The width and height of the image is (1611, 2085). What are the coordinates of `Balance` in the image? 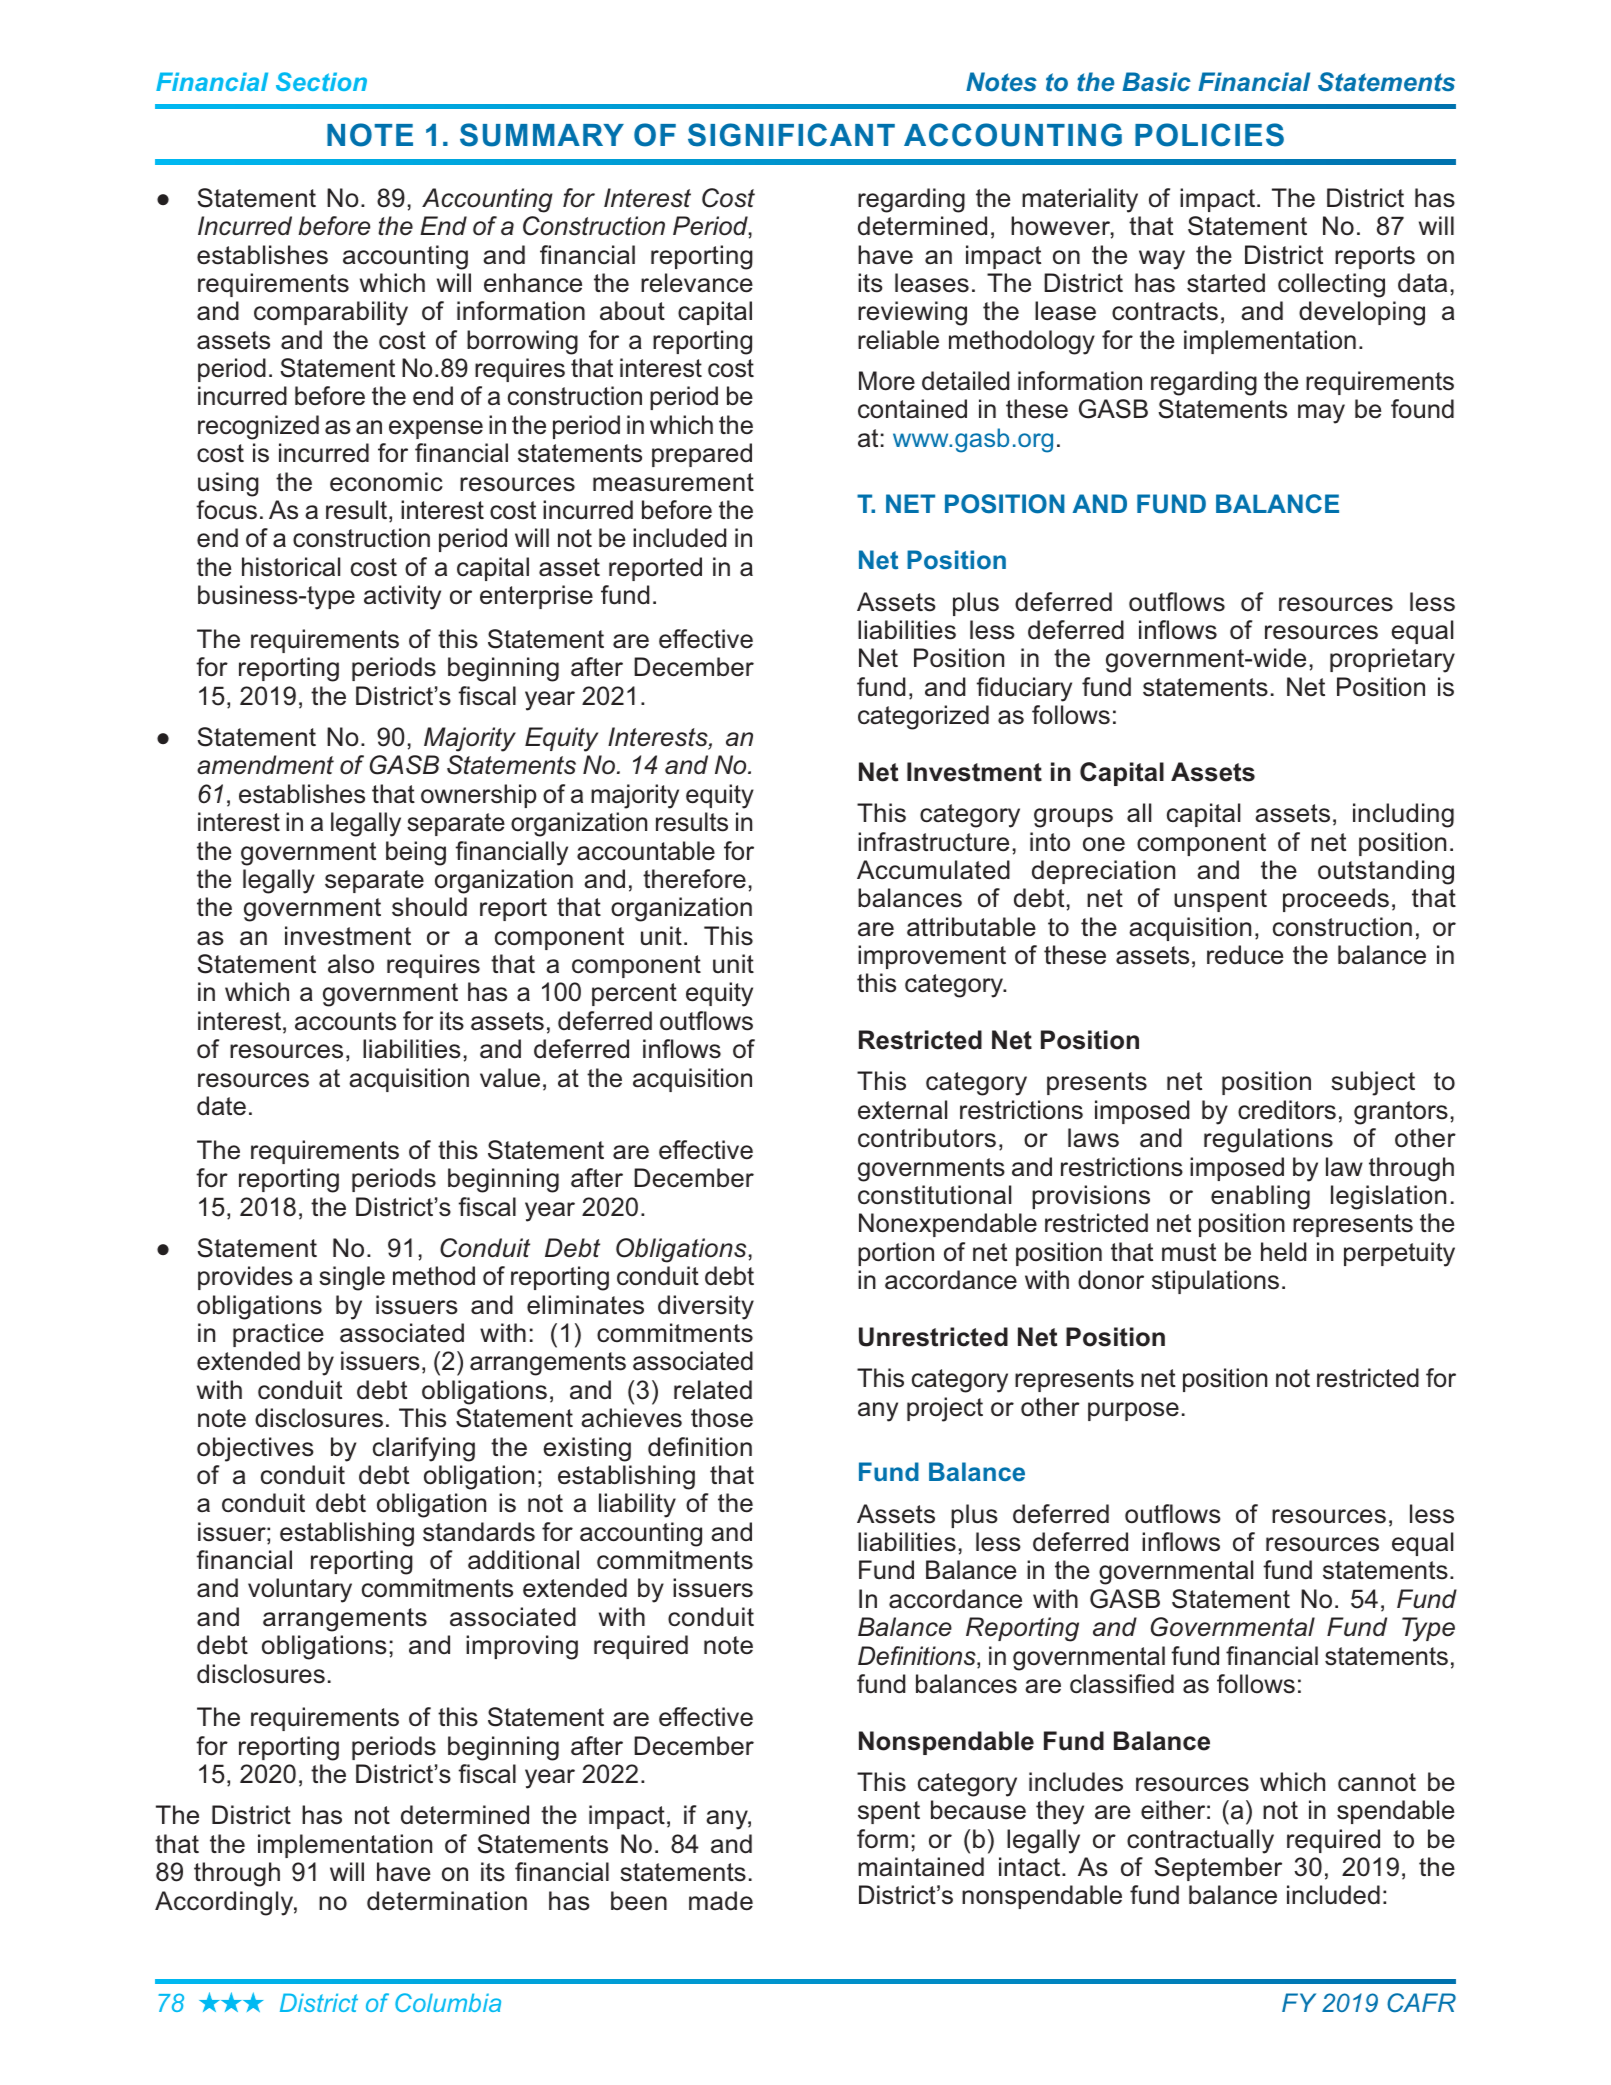 It's located at (905, 1627).
